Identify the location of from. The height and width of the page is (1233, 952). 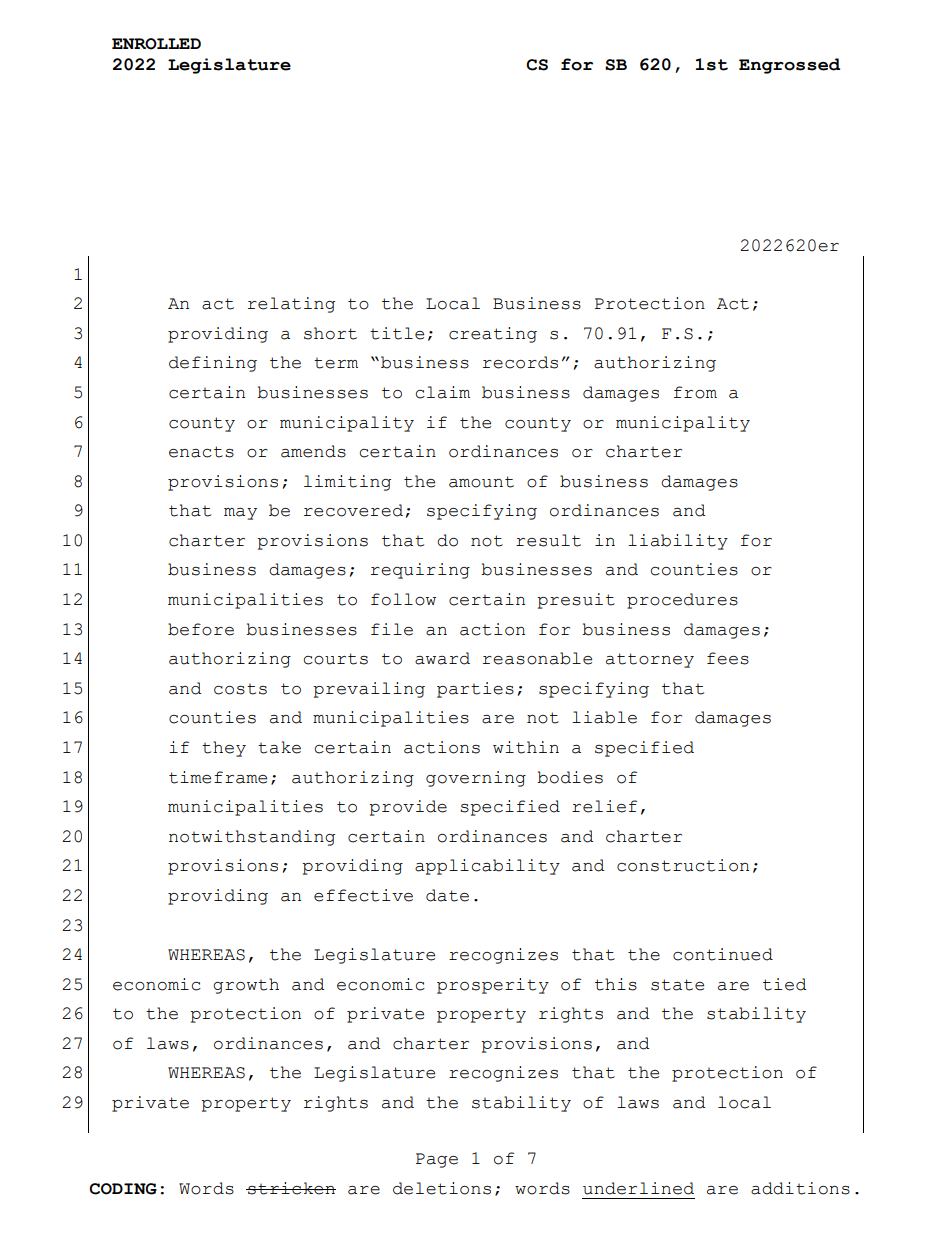
(695, 392).
